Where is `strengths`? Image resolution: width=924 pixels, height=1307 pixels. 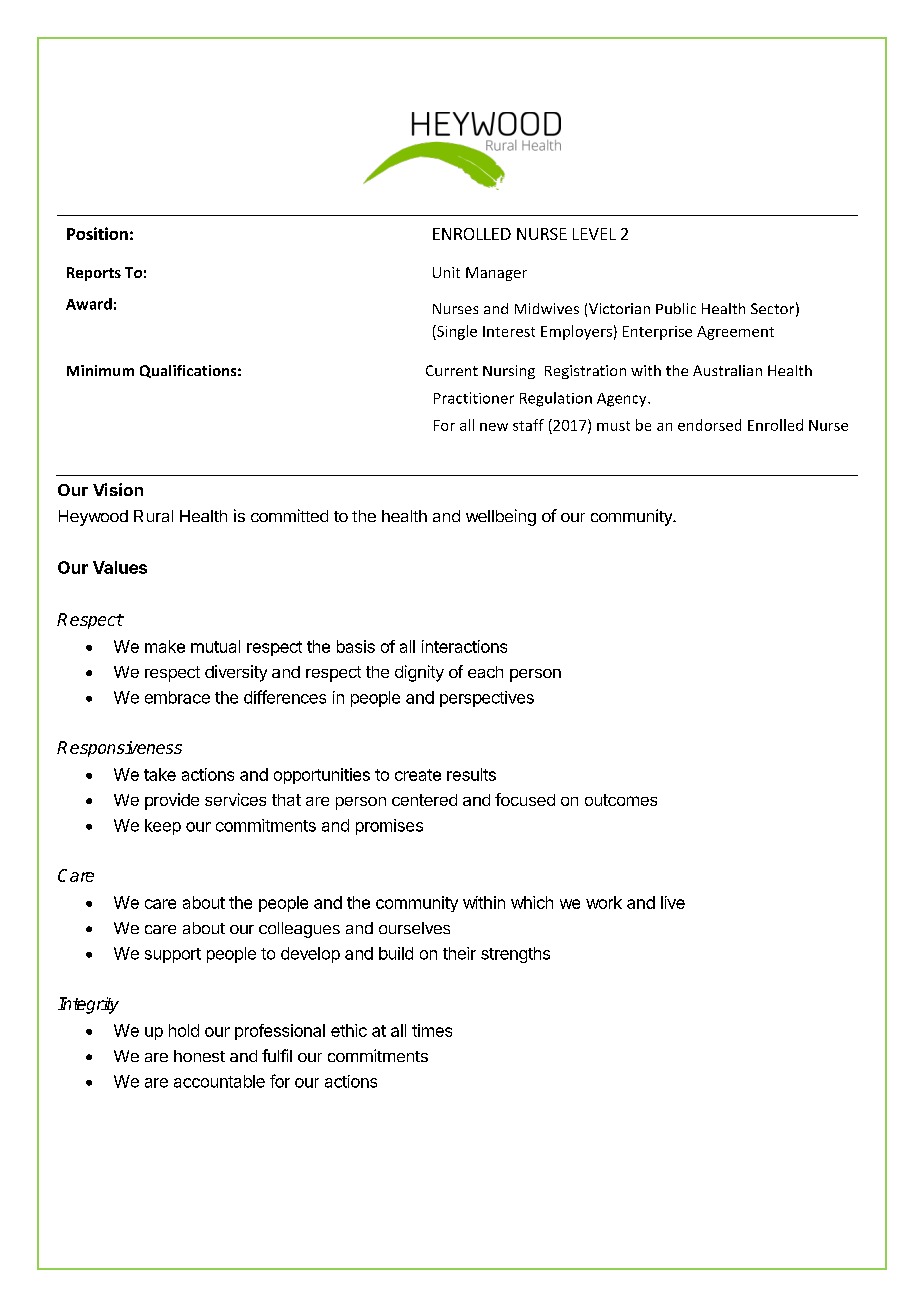
strengths is located at coordinates (515, 955).
